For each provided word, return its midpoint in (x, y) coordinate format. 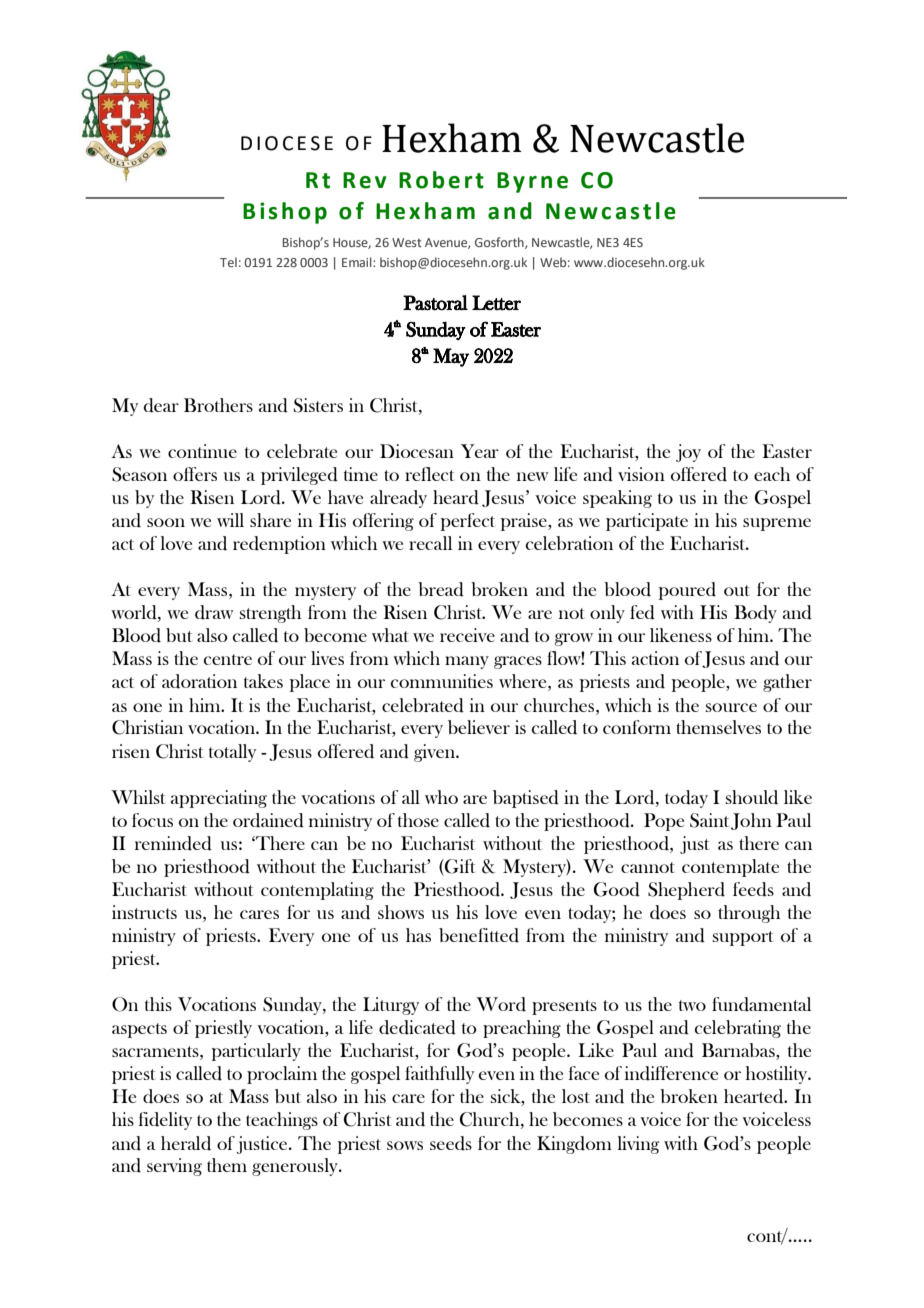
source (731, 707)
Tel (228, 262)
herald (186, 1143)
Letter (496, 303)
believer (479, 727)
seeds (451, 1143)
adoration (199, 681)
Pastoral (435, 303)
